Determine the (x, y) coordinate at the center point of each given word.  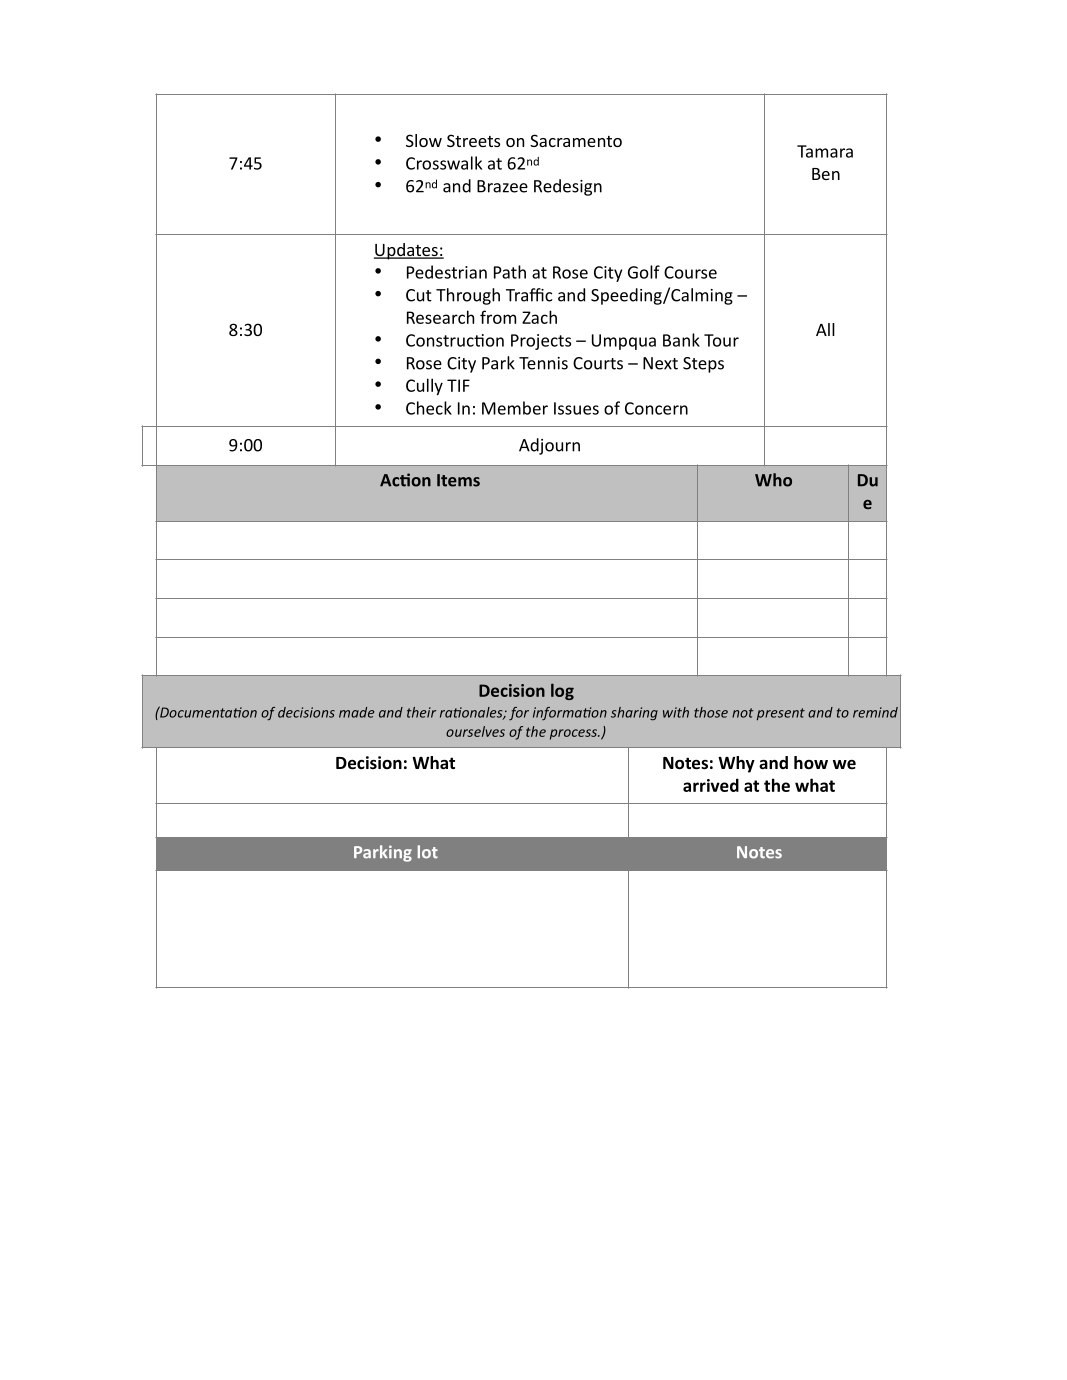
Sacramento (576, 140)
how (811, 763)
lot (428, 852)
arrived (711, 785)
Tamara (825, 151)
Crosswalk (444, 163)
